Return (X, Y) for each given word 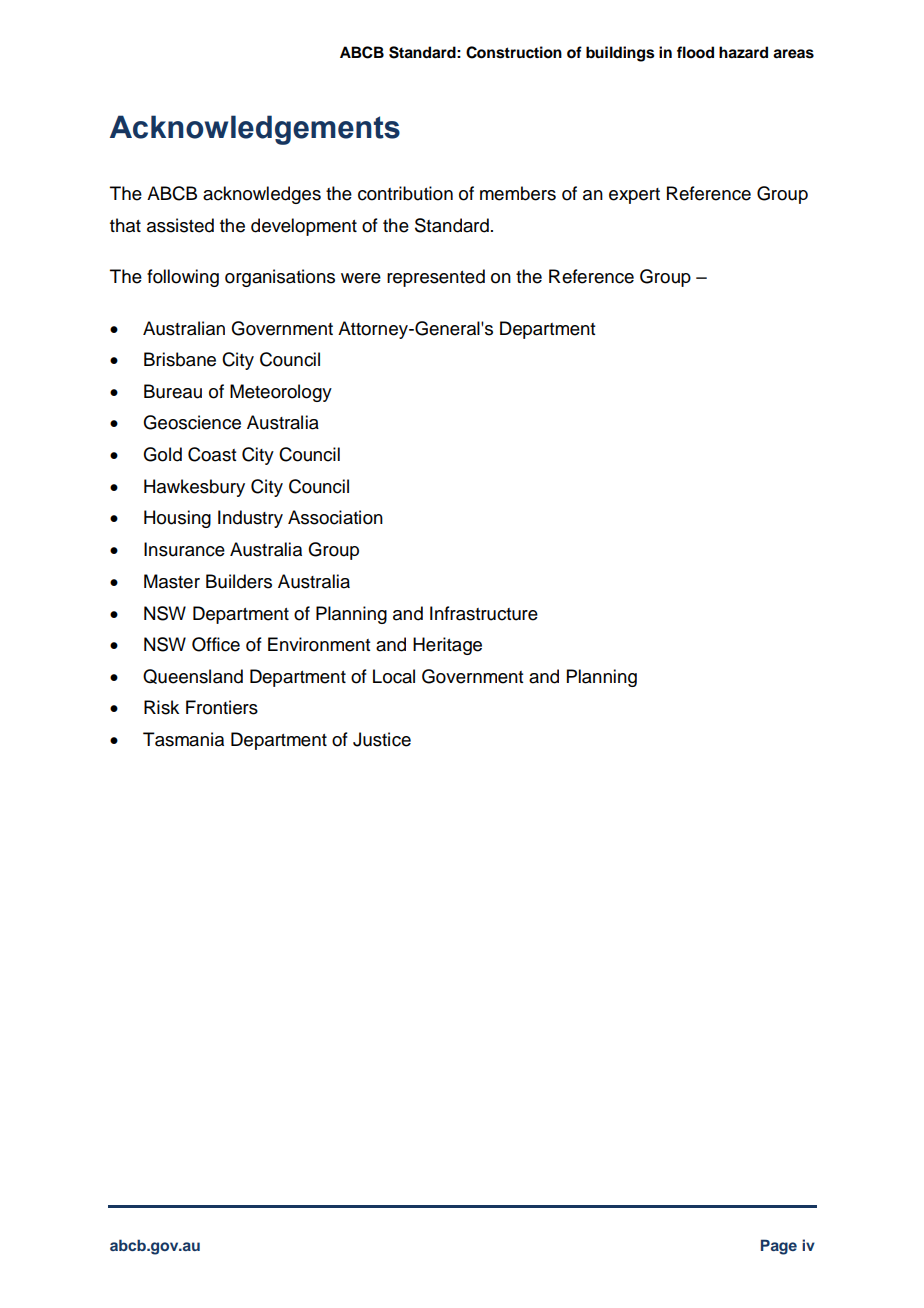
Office (216, 644)
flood (695, 52)
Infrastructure (484, 613)
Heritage (447, 646)
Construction (514, 52)
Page (779, 1247)
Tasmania (183, 739)
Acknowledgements (255, 130)
